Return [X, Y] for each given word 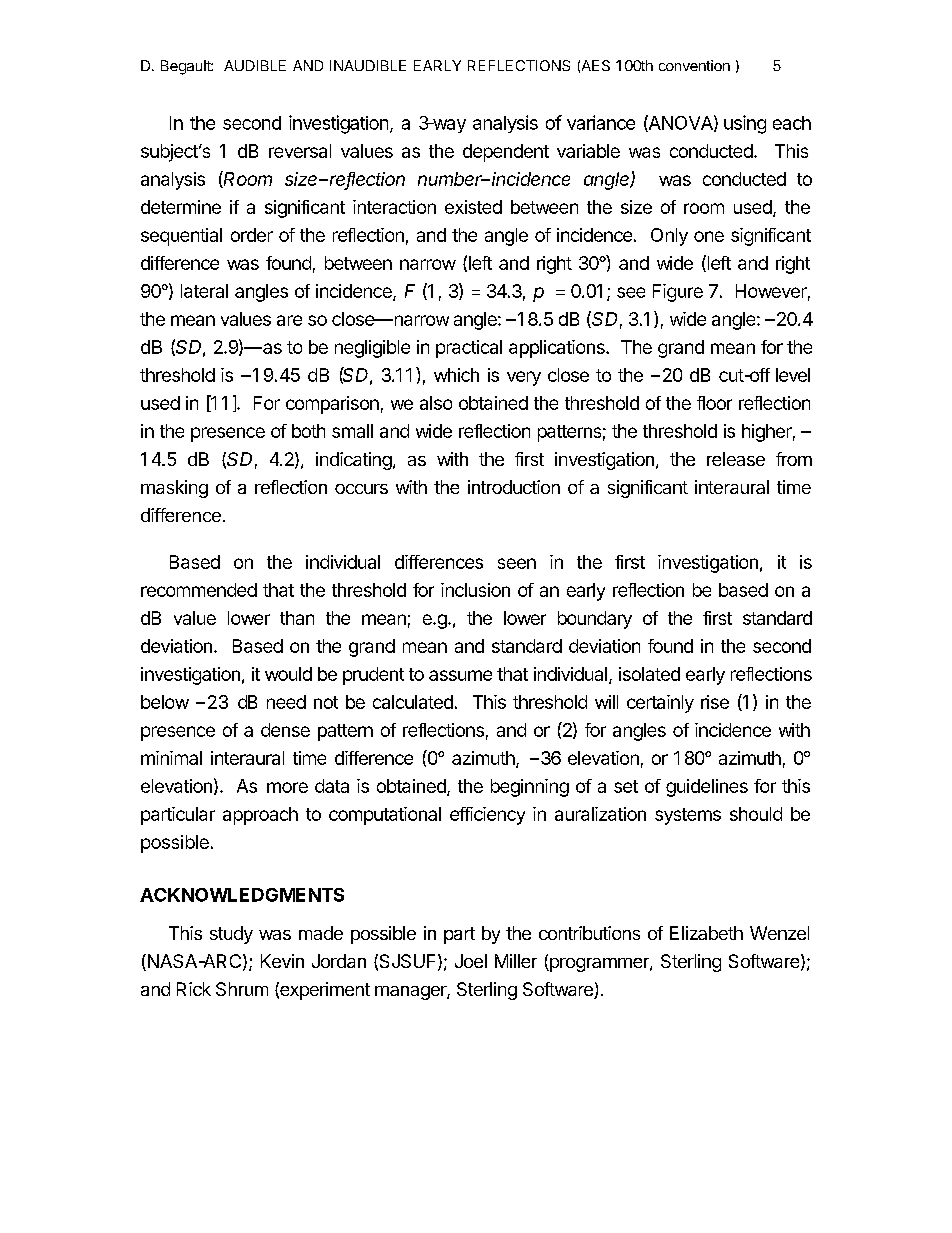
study [231, 935]
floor [714, 403]
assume [460, 675]
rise [715, 702]
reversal [300, 151]
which [456, 375]
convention [694, 65]
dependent [506, 153]
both [308, 431]
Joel [471, 961]
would [288, 674]
